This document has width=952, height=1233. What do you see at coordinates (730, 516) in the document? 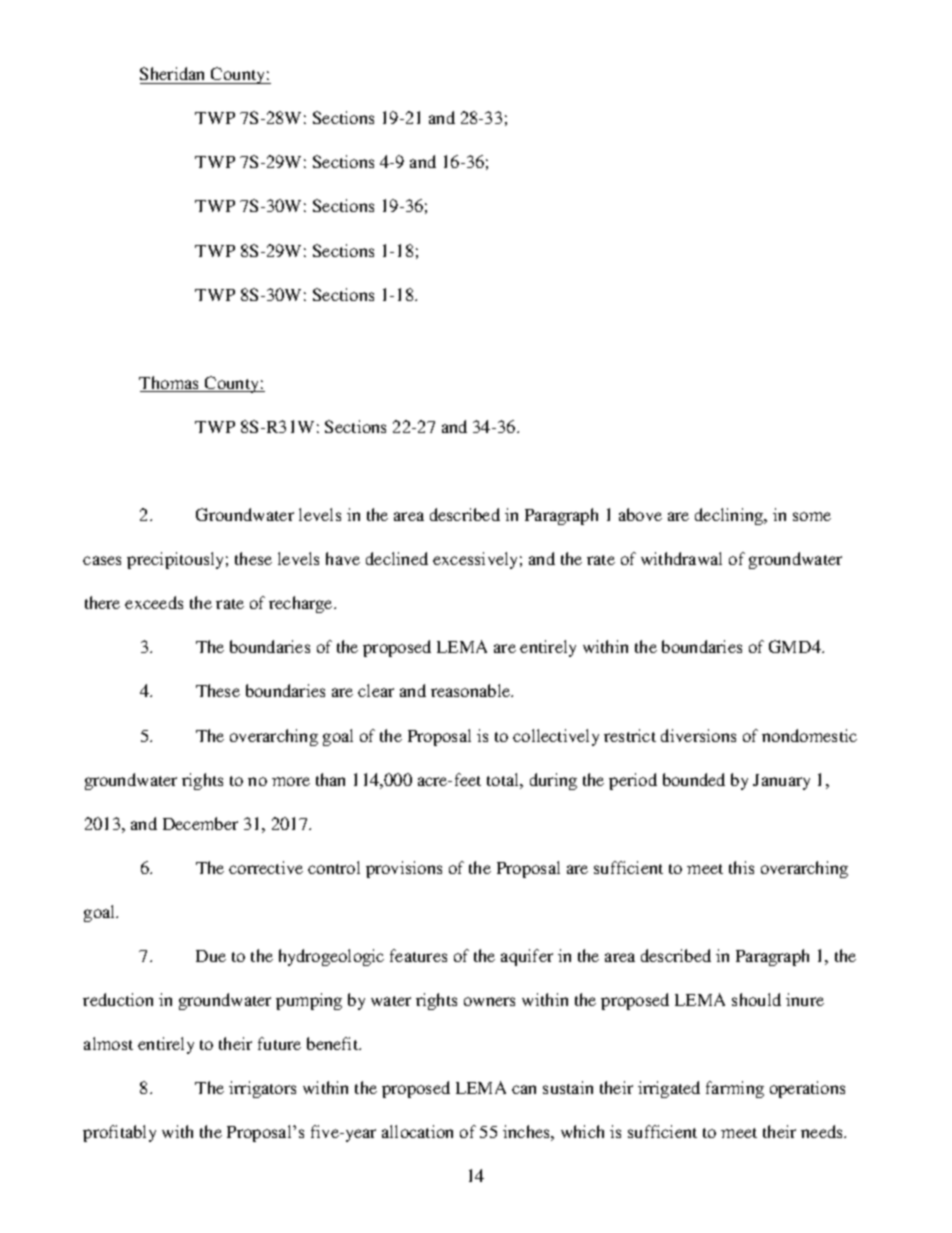
I see `declining` at bounding box center [730, 516].
